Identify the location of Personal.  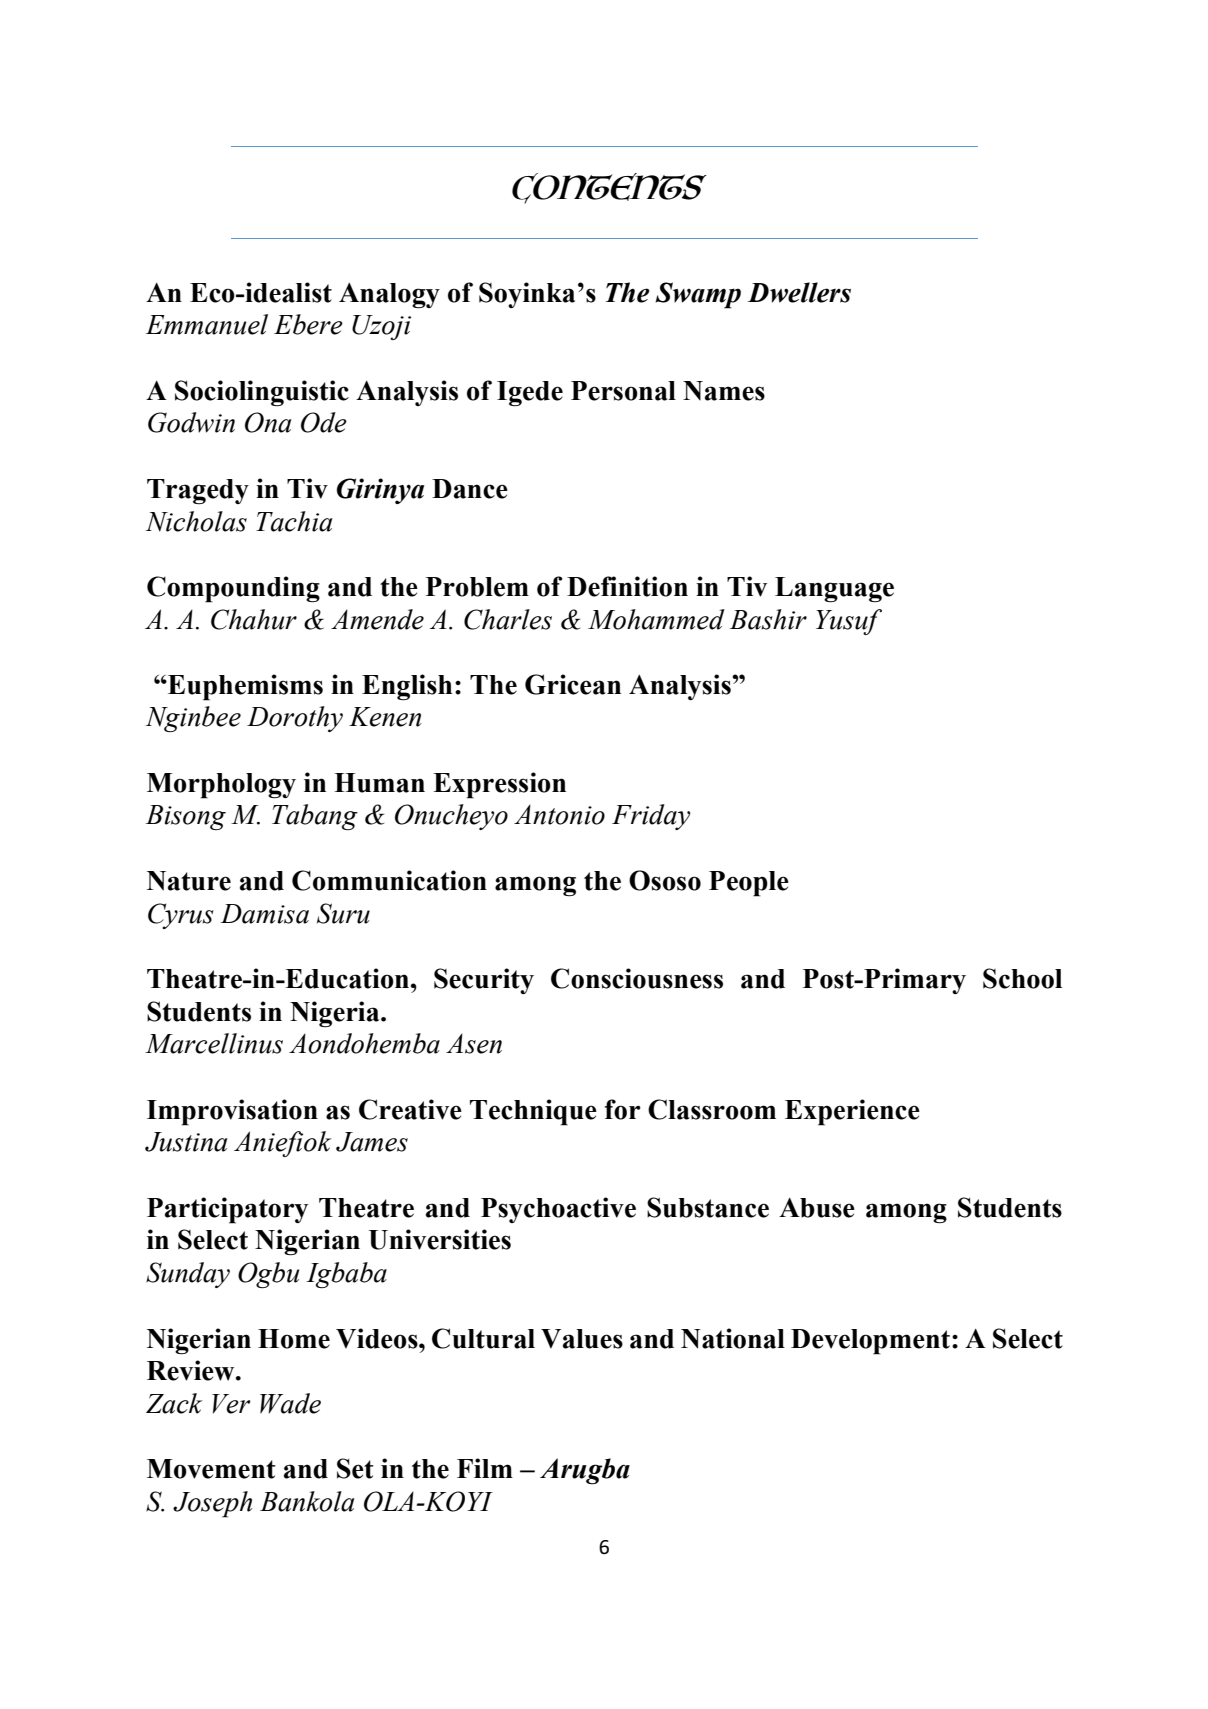
(623, 391).
